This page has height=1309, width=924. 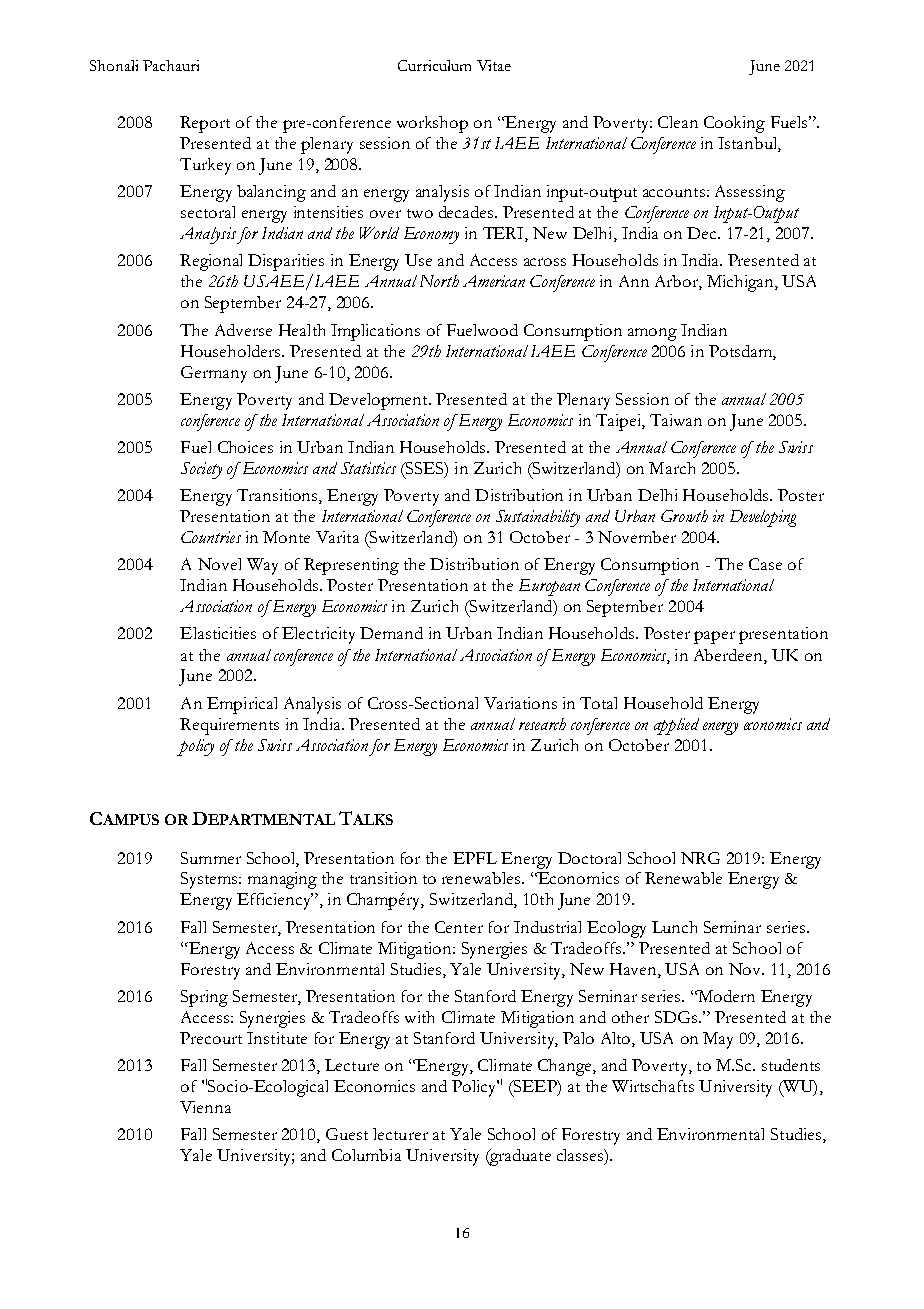 What do you see at coordinates (734, 124) in the page?
I see `Cooking` at bounding box center [734, 124].
